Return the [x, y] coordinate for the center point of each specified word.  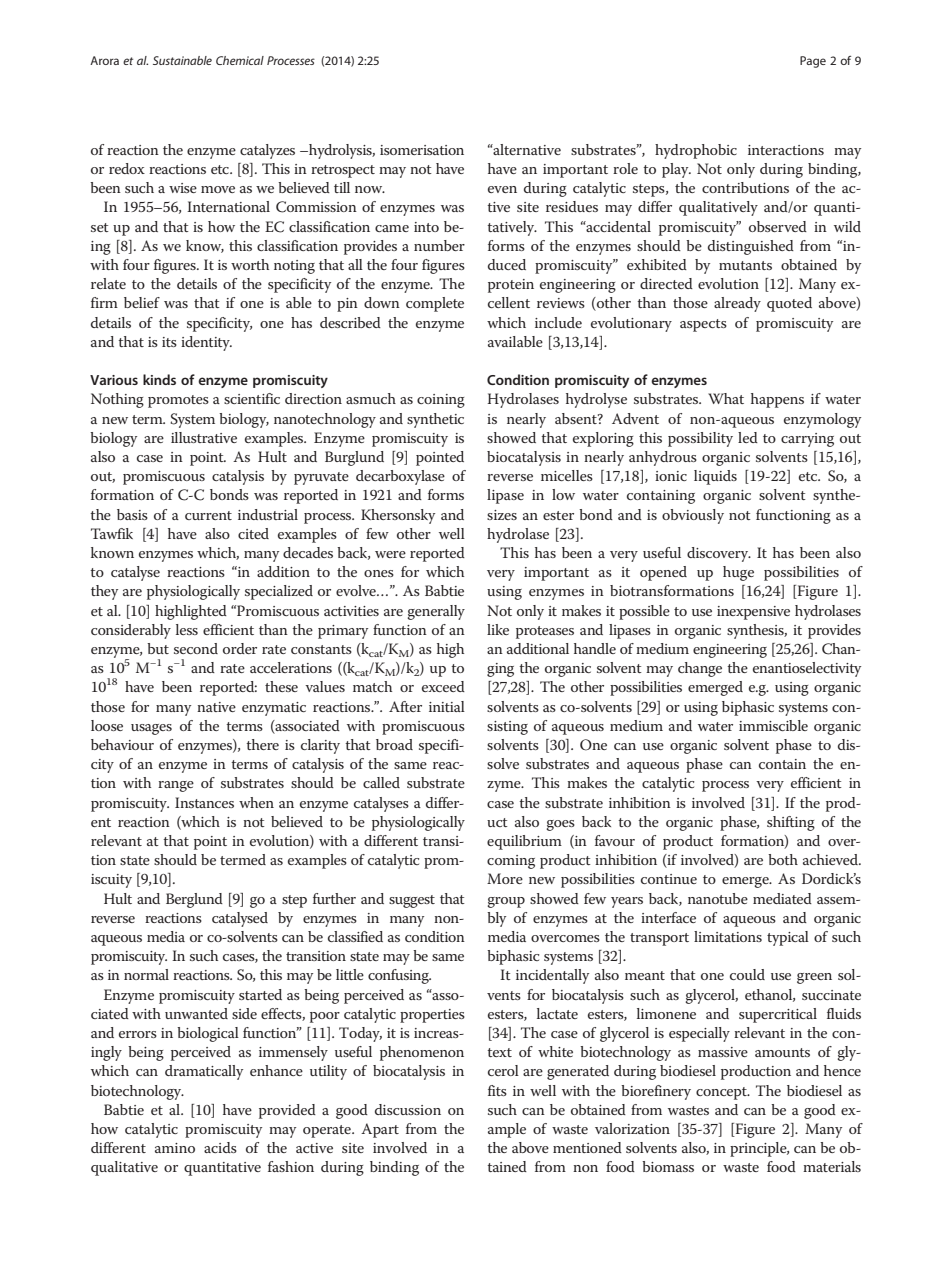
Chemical [240, 60]
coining [441, 401]
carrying [807, 440]
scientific [252, 398]
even [502, 189]
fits [497, 1090]
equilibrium [524, 842]
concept [722, 1093]
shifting [791, 823]
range [176, 786]
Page [813, 62]
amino [175, 1148]
